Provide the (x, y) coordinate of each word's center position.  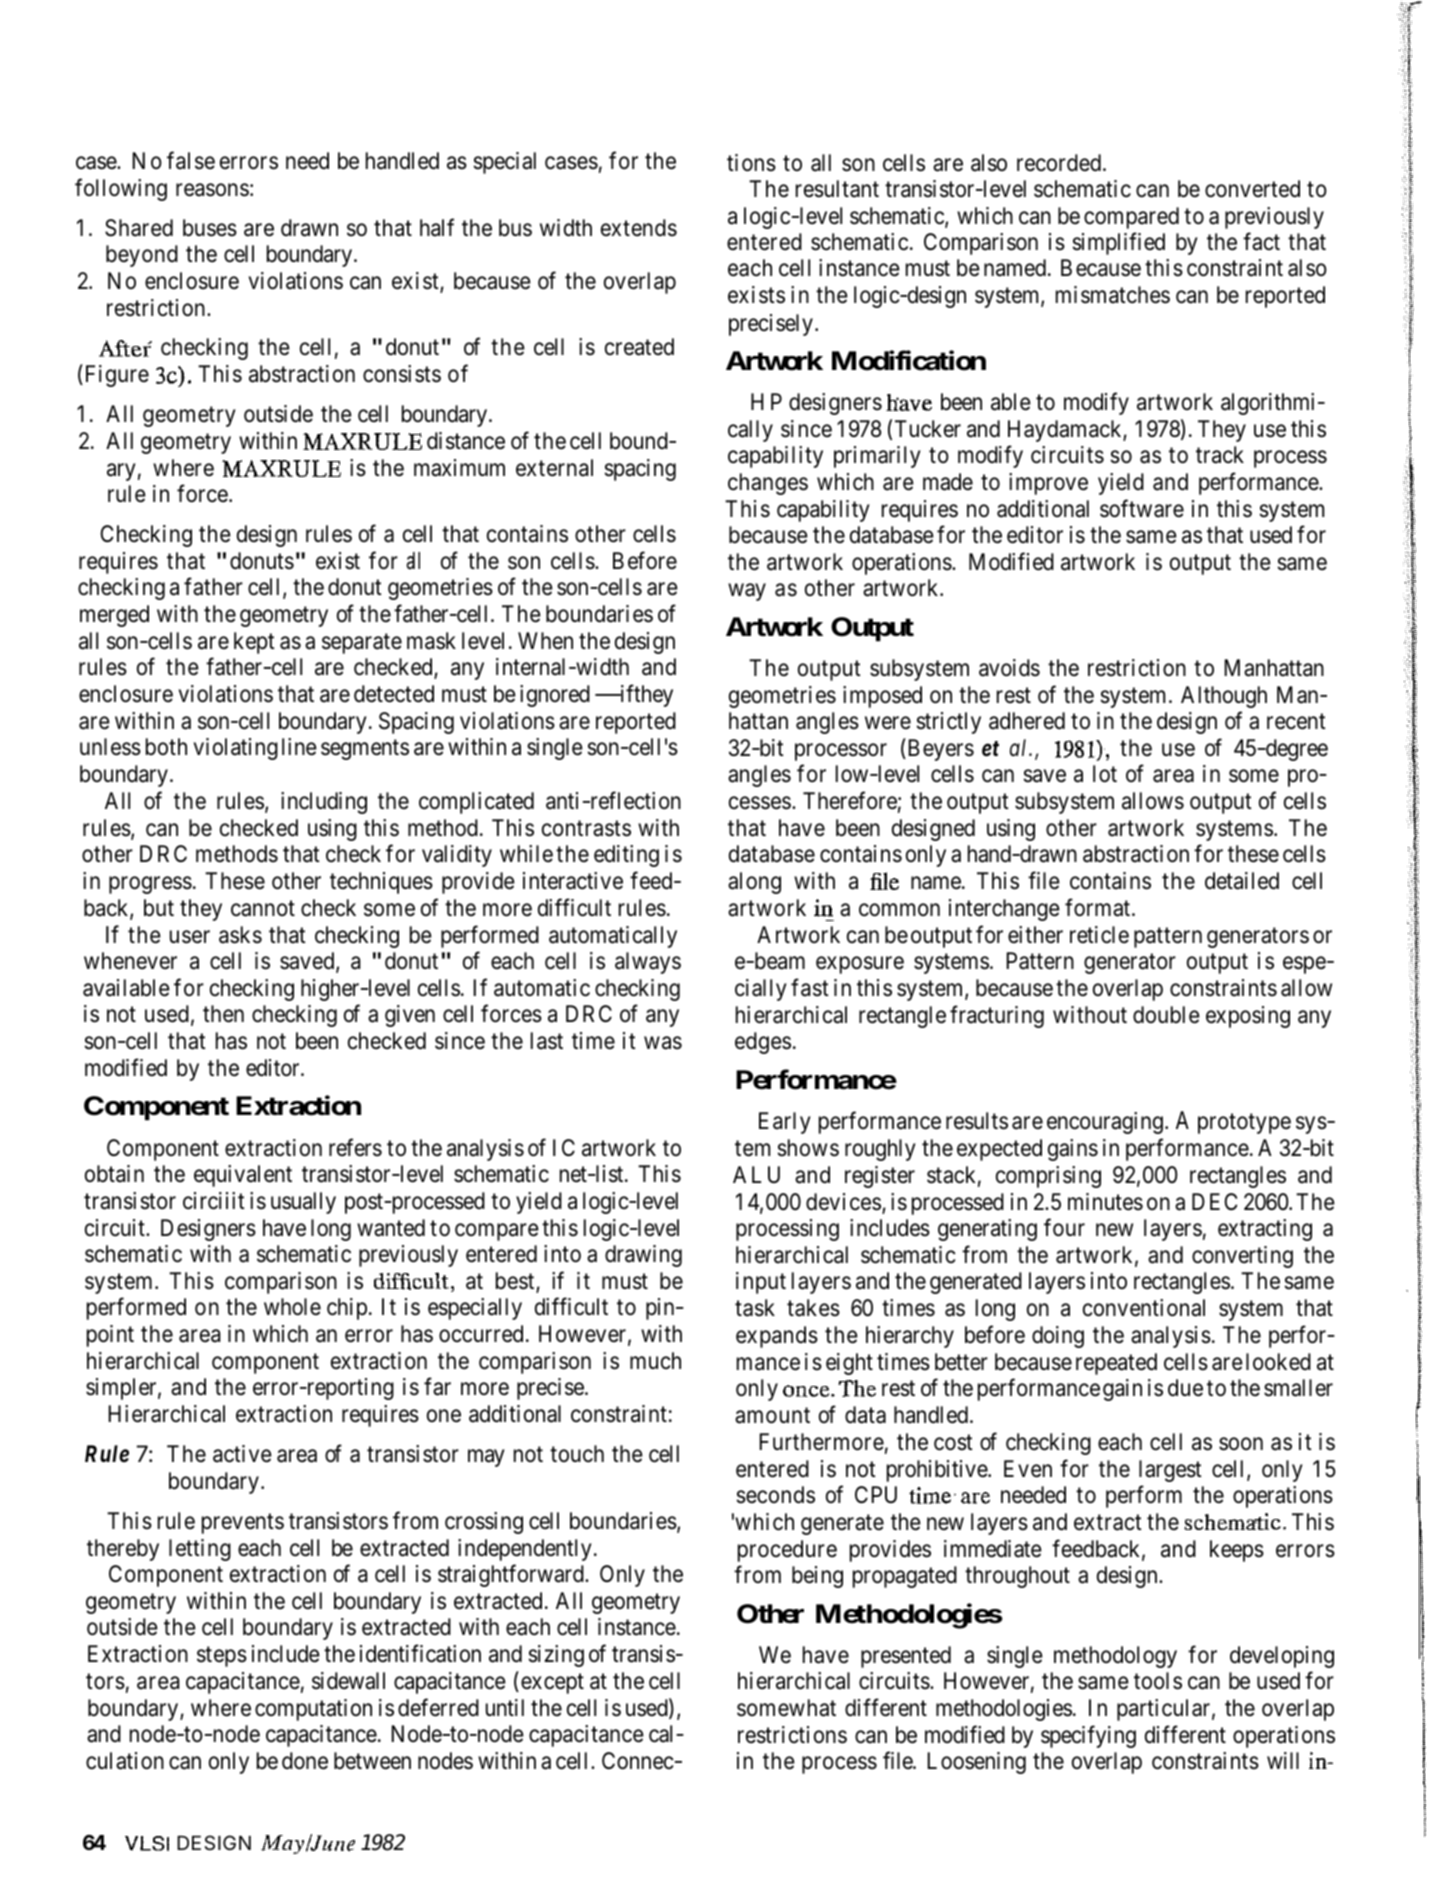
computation (313, 1710)
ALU (756, 1174)
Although (1224, 697)
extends (639, 228)
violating (236, 749)
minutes (1105, 1202)
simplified (1118, 244)
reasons (212, 190)
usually (303, 1203)
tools (1158, 1681)
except (552, 1684)
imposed (882, 697)
